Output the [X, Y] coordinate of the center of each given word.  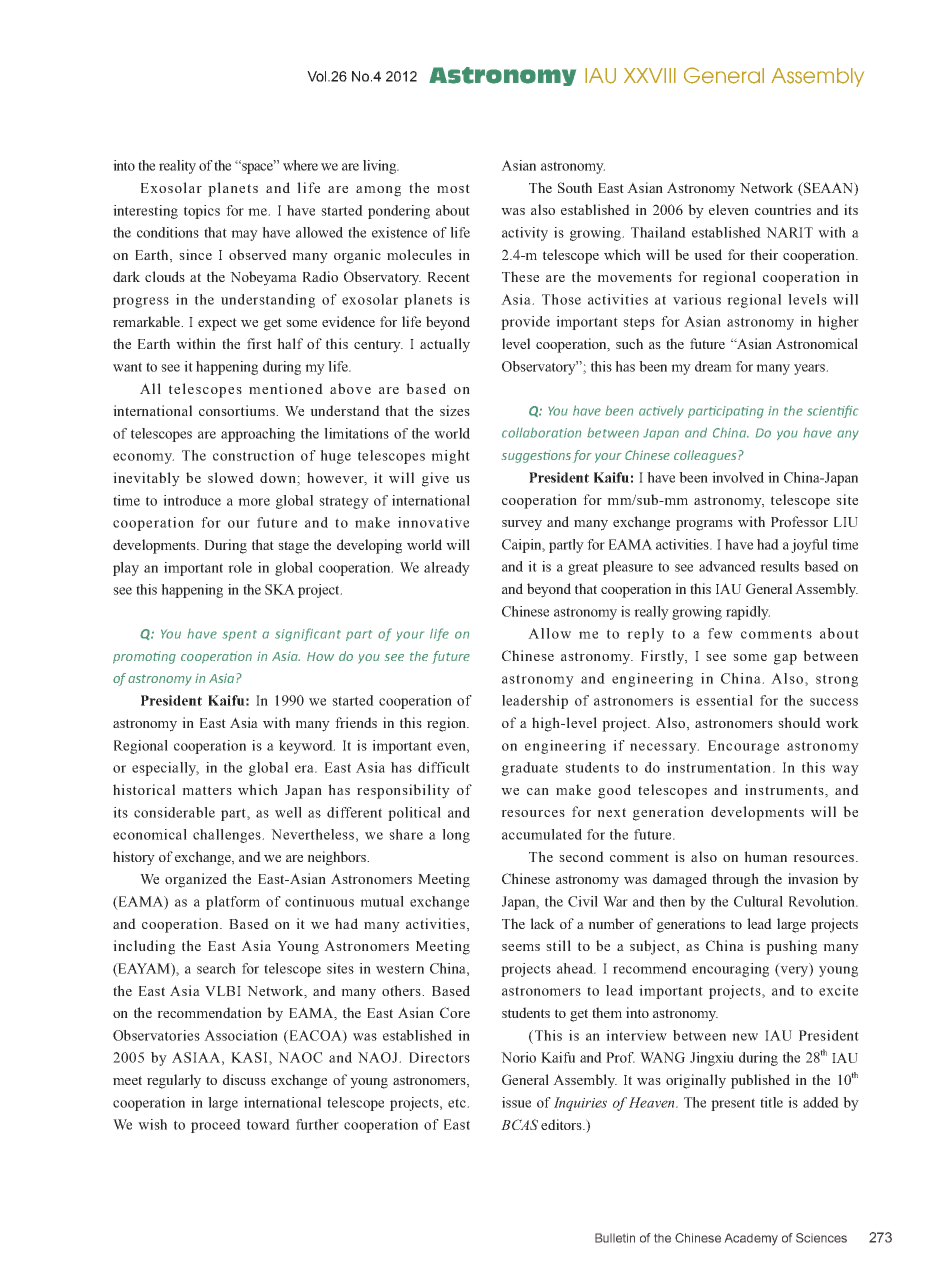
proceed [216, 1126]
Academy [751, 1239]
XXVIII [650, 75]
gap [785, 659]
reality [177, 167]
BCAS [519, 1124]
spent [239, 635]
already [447, 569]
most [453, 188]
